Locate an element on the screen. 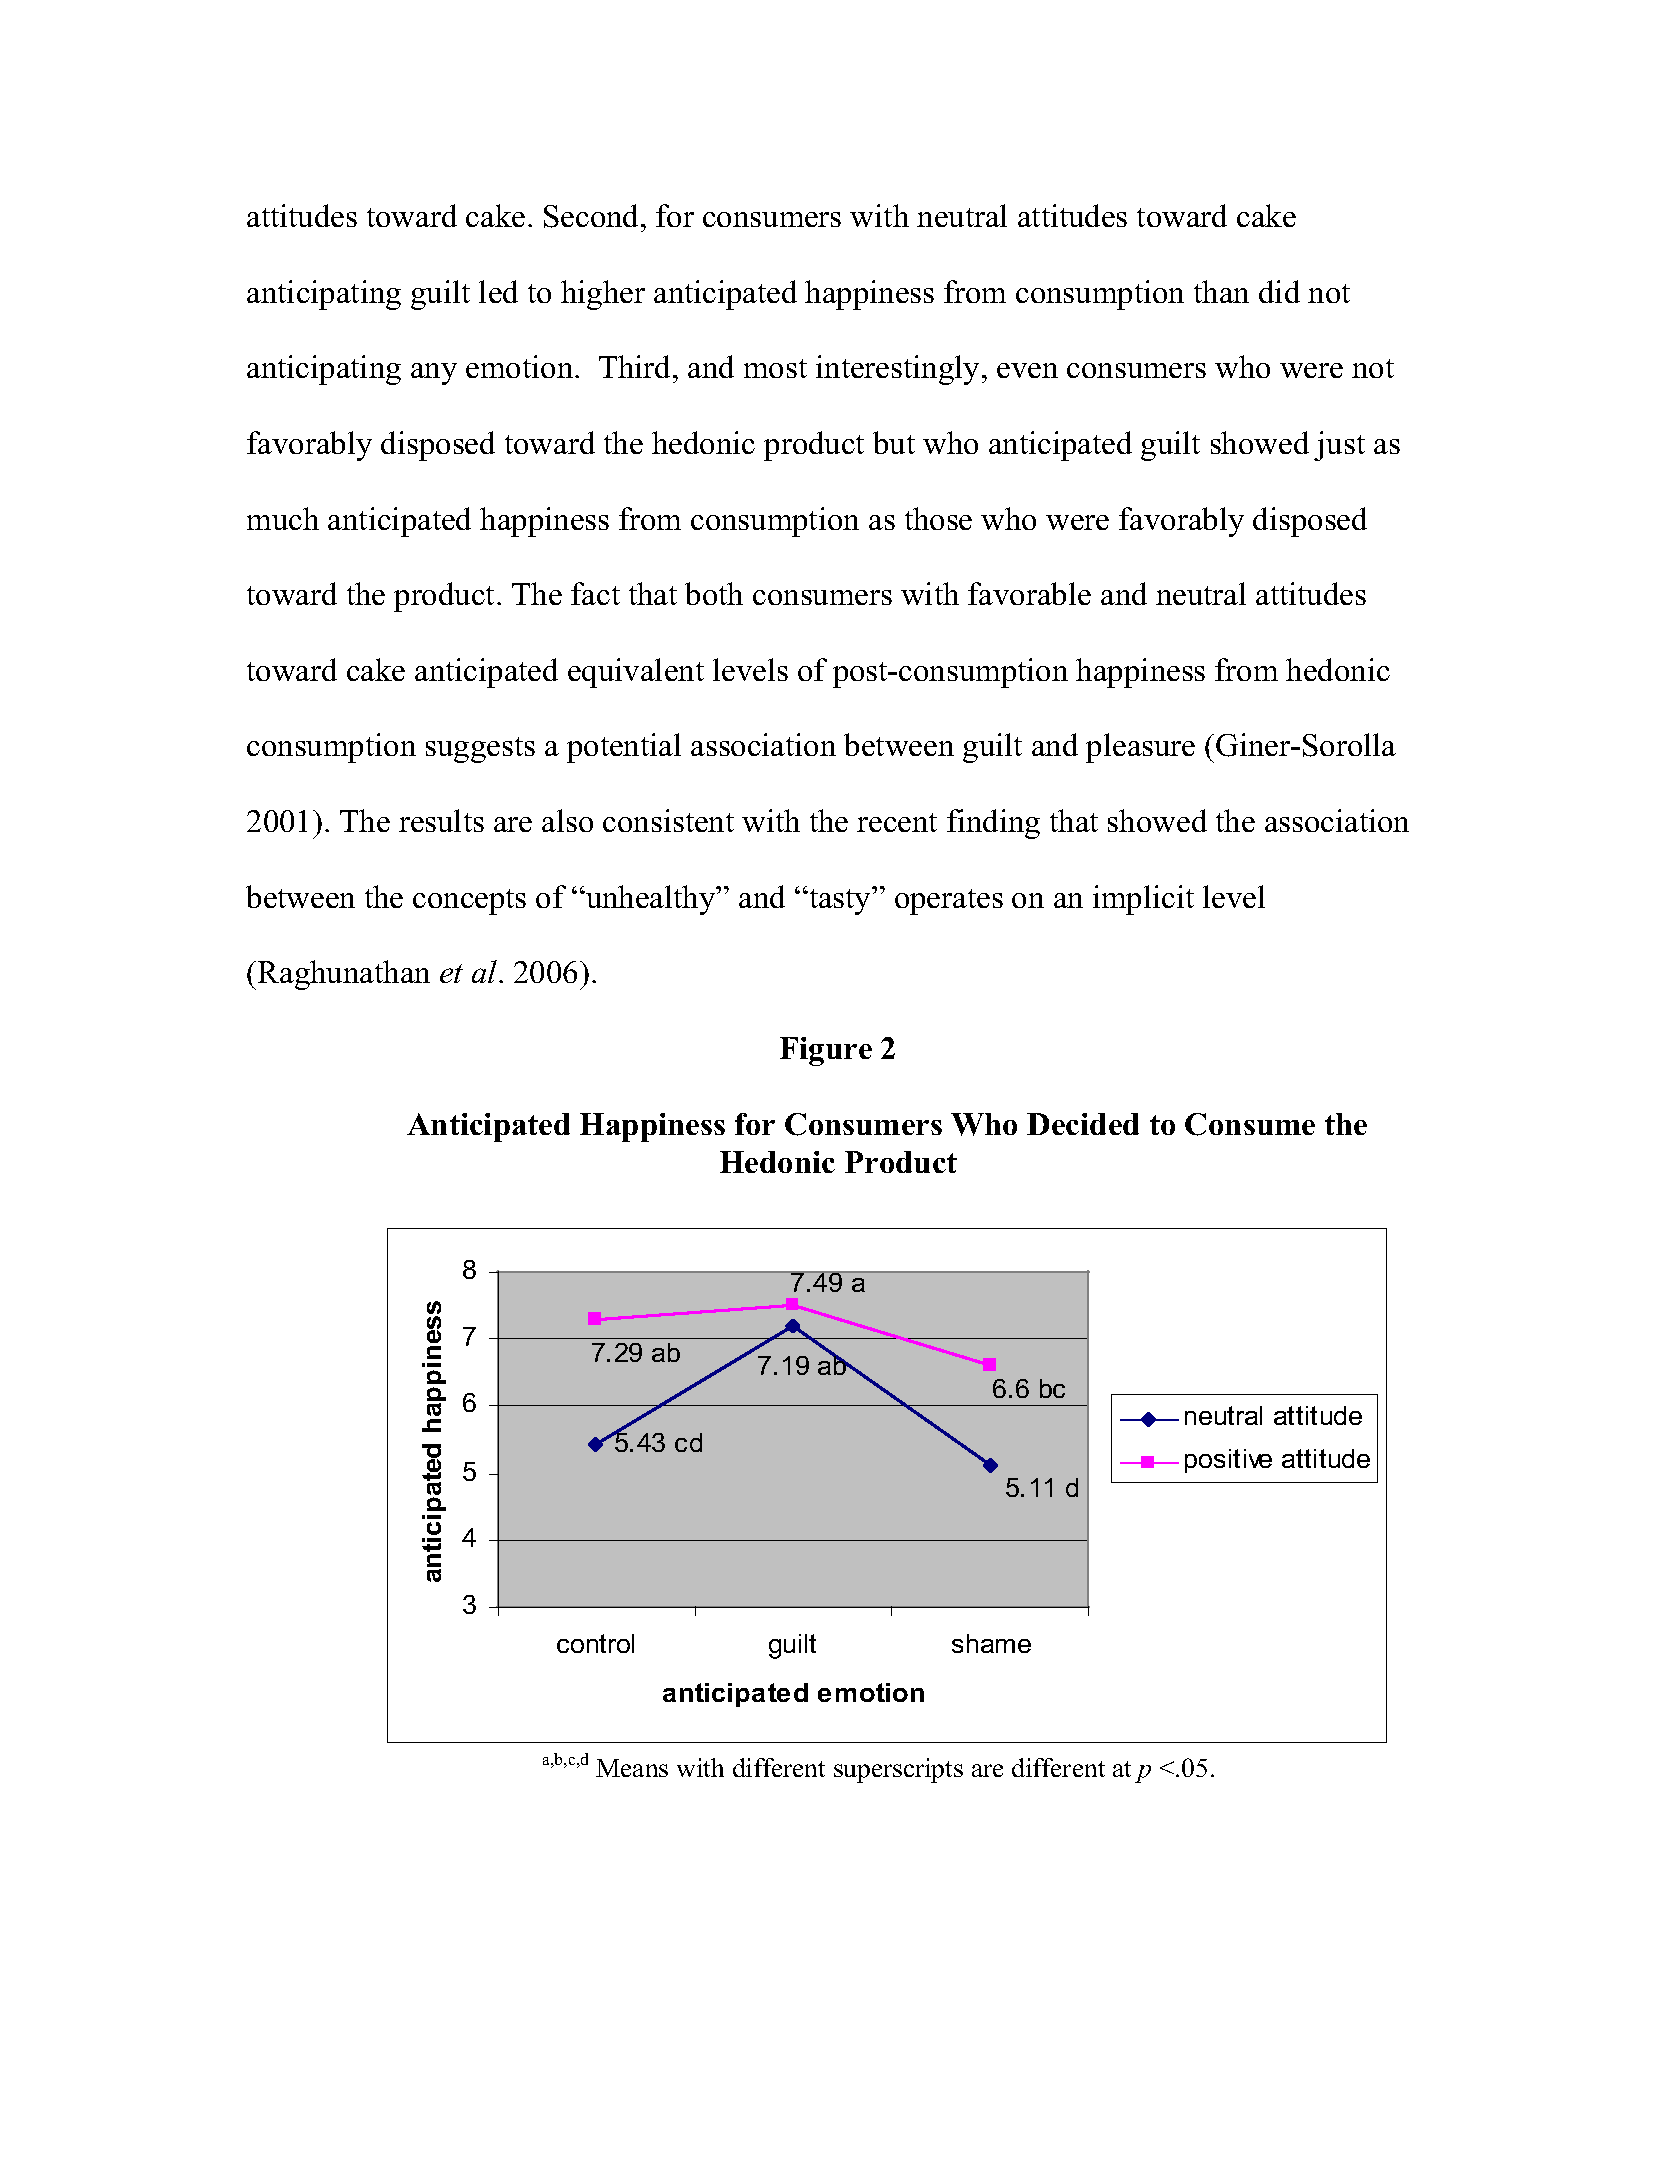 The image size is (1677, 2170). Means is located at coordinates (632, 1768).
